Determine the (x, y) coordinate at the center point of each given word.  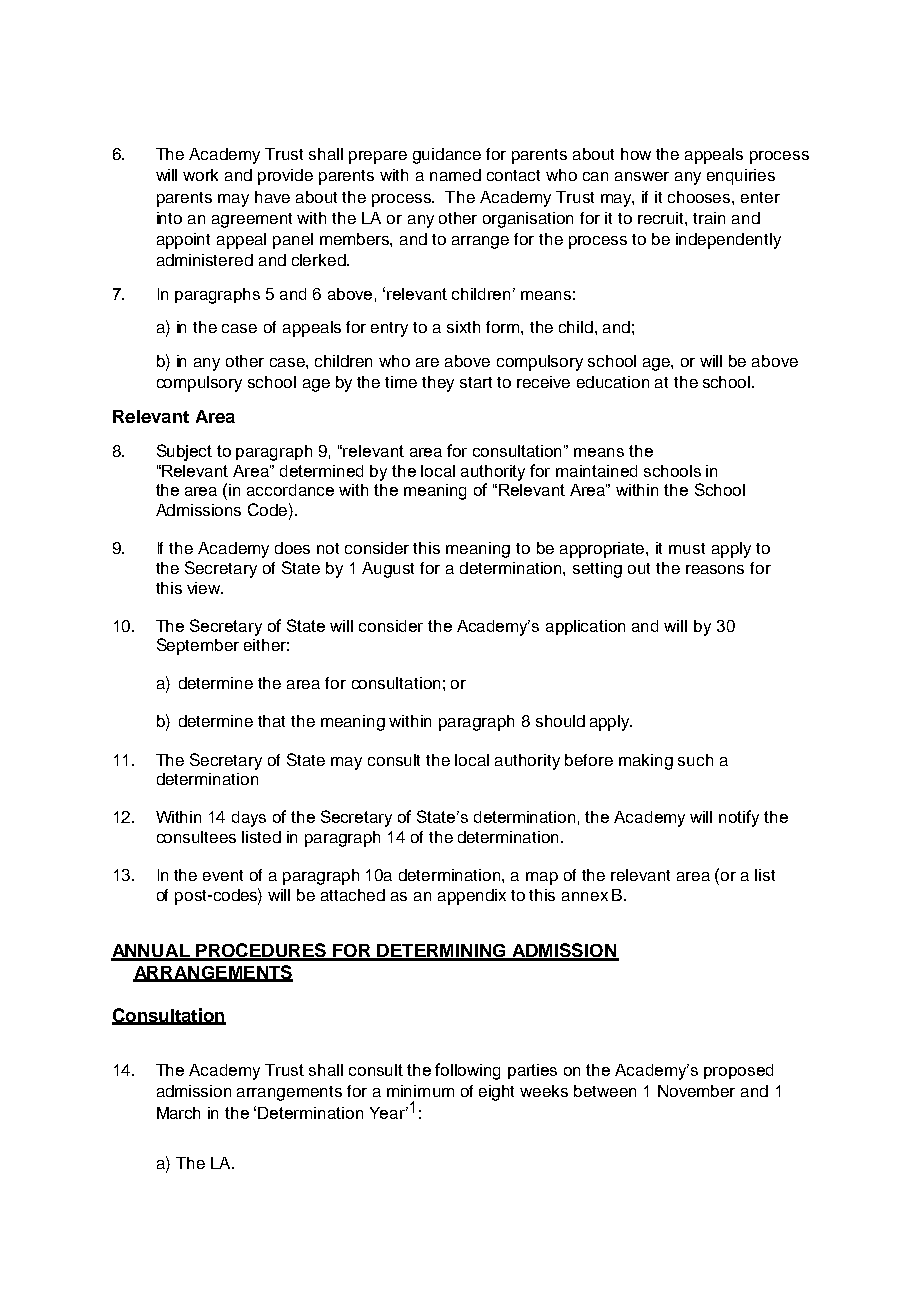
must (687, 548)
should (560, 721)
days (249, 819)
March (178, 1113)
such (695, 760)
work (200, 175)
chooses (700, 197)
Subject (184, 452)
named (455, 175)
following (467, 1071)
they (438, 384)
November (696, 1091)
